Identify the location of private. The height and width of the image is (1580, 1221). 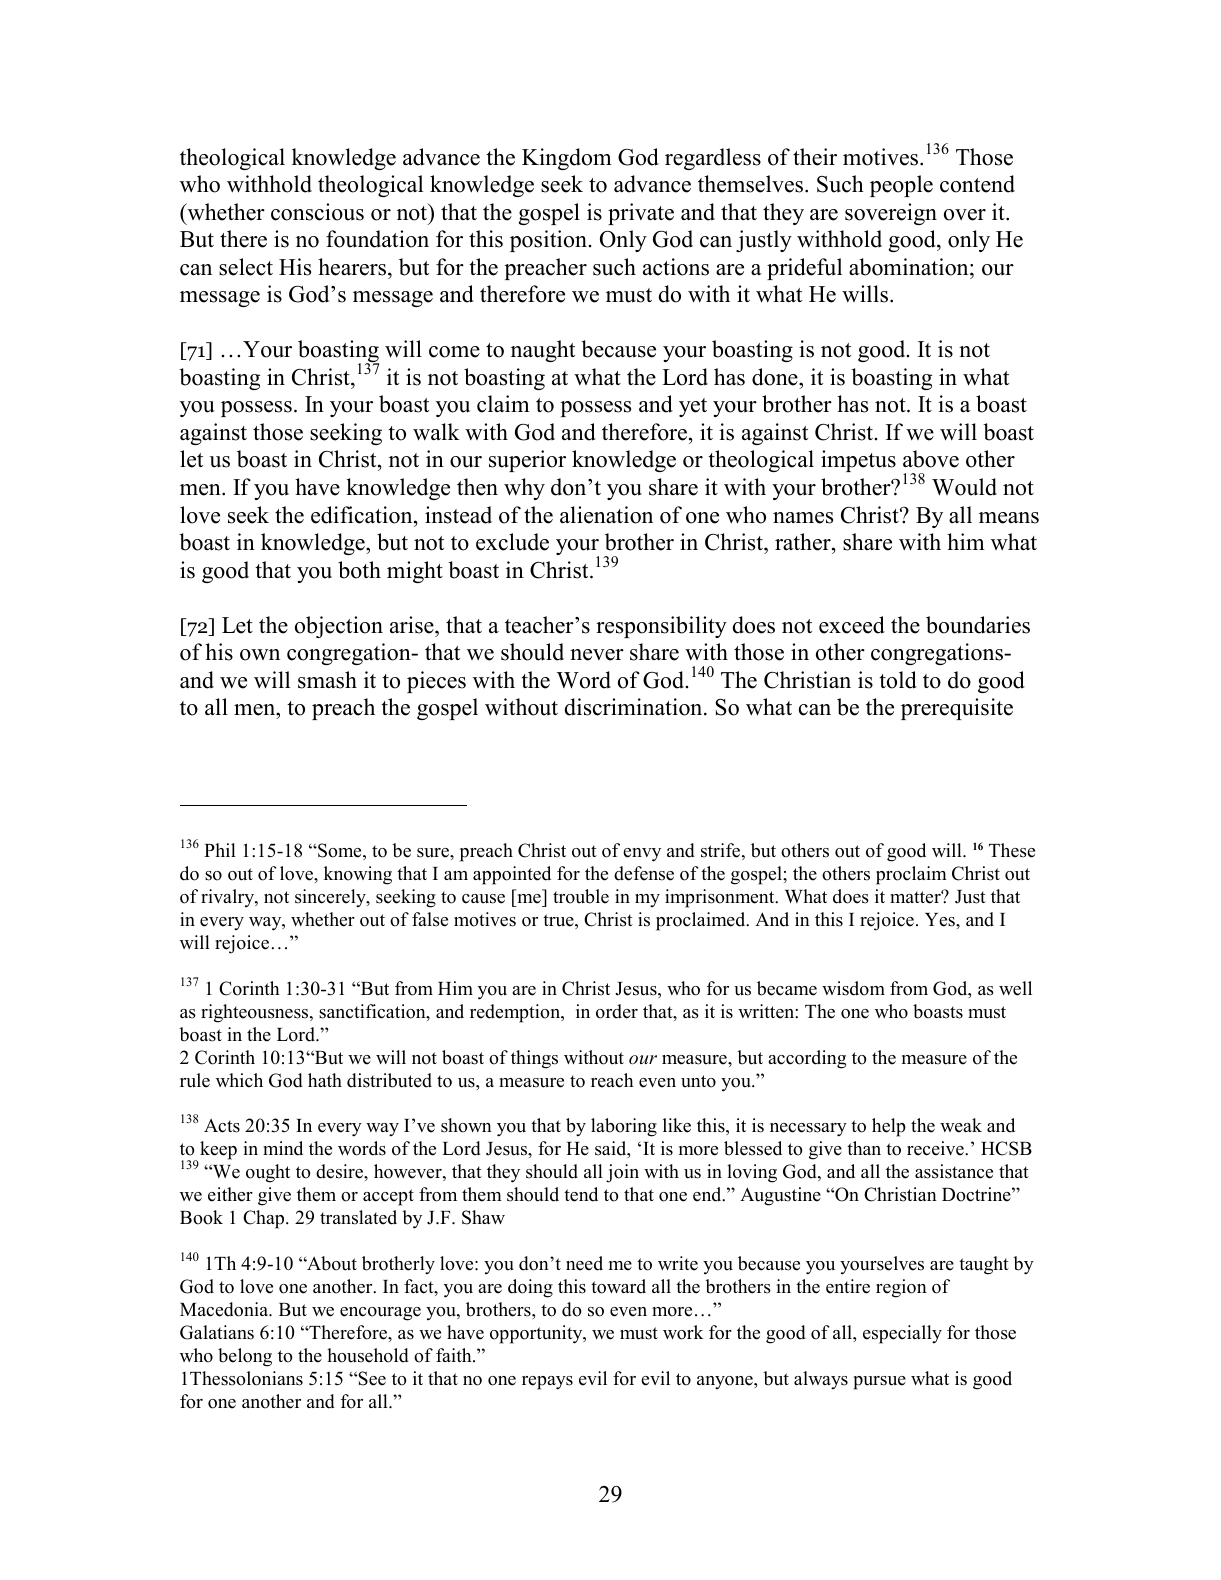
(641, 214).
